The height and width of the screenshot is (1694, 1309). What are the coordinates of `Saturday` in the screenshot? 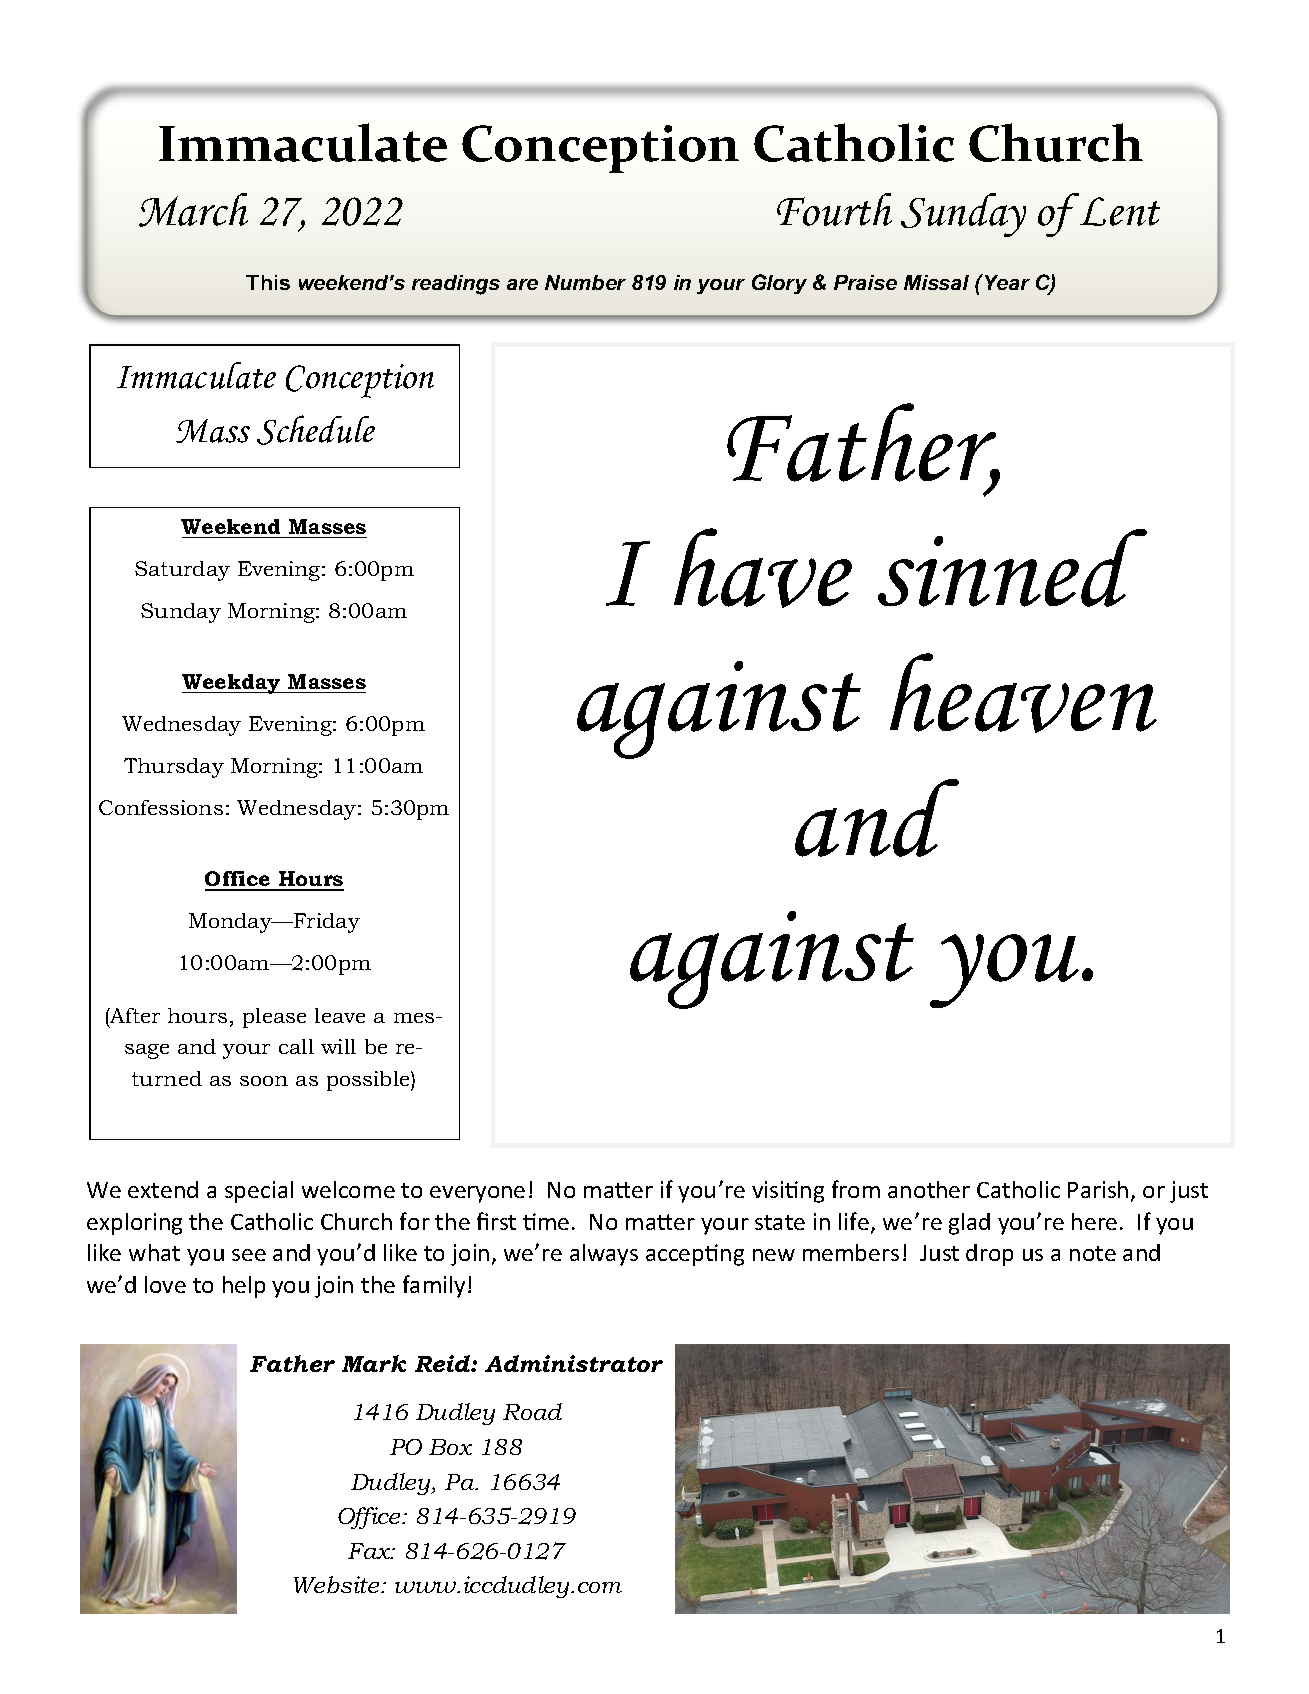 It's located at (182, 571).
